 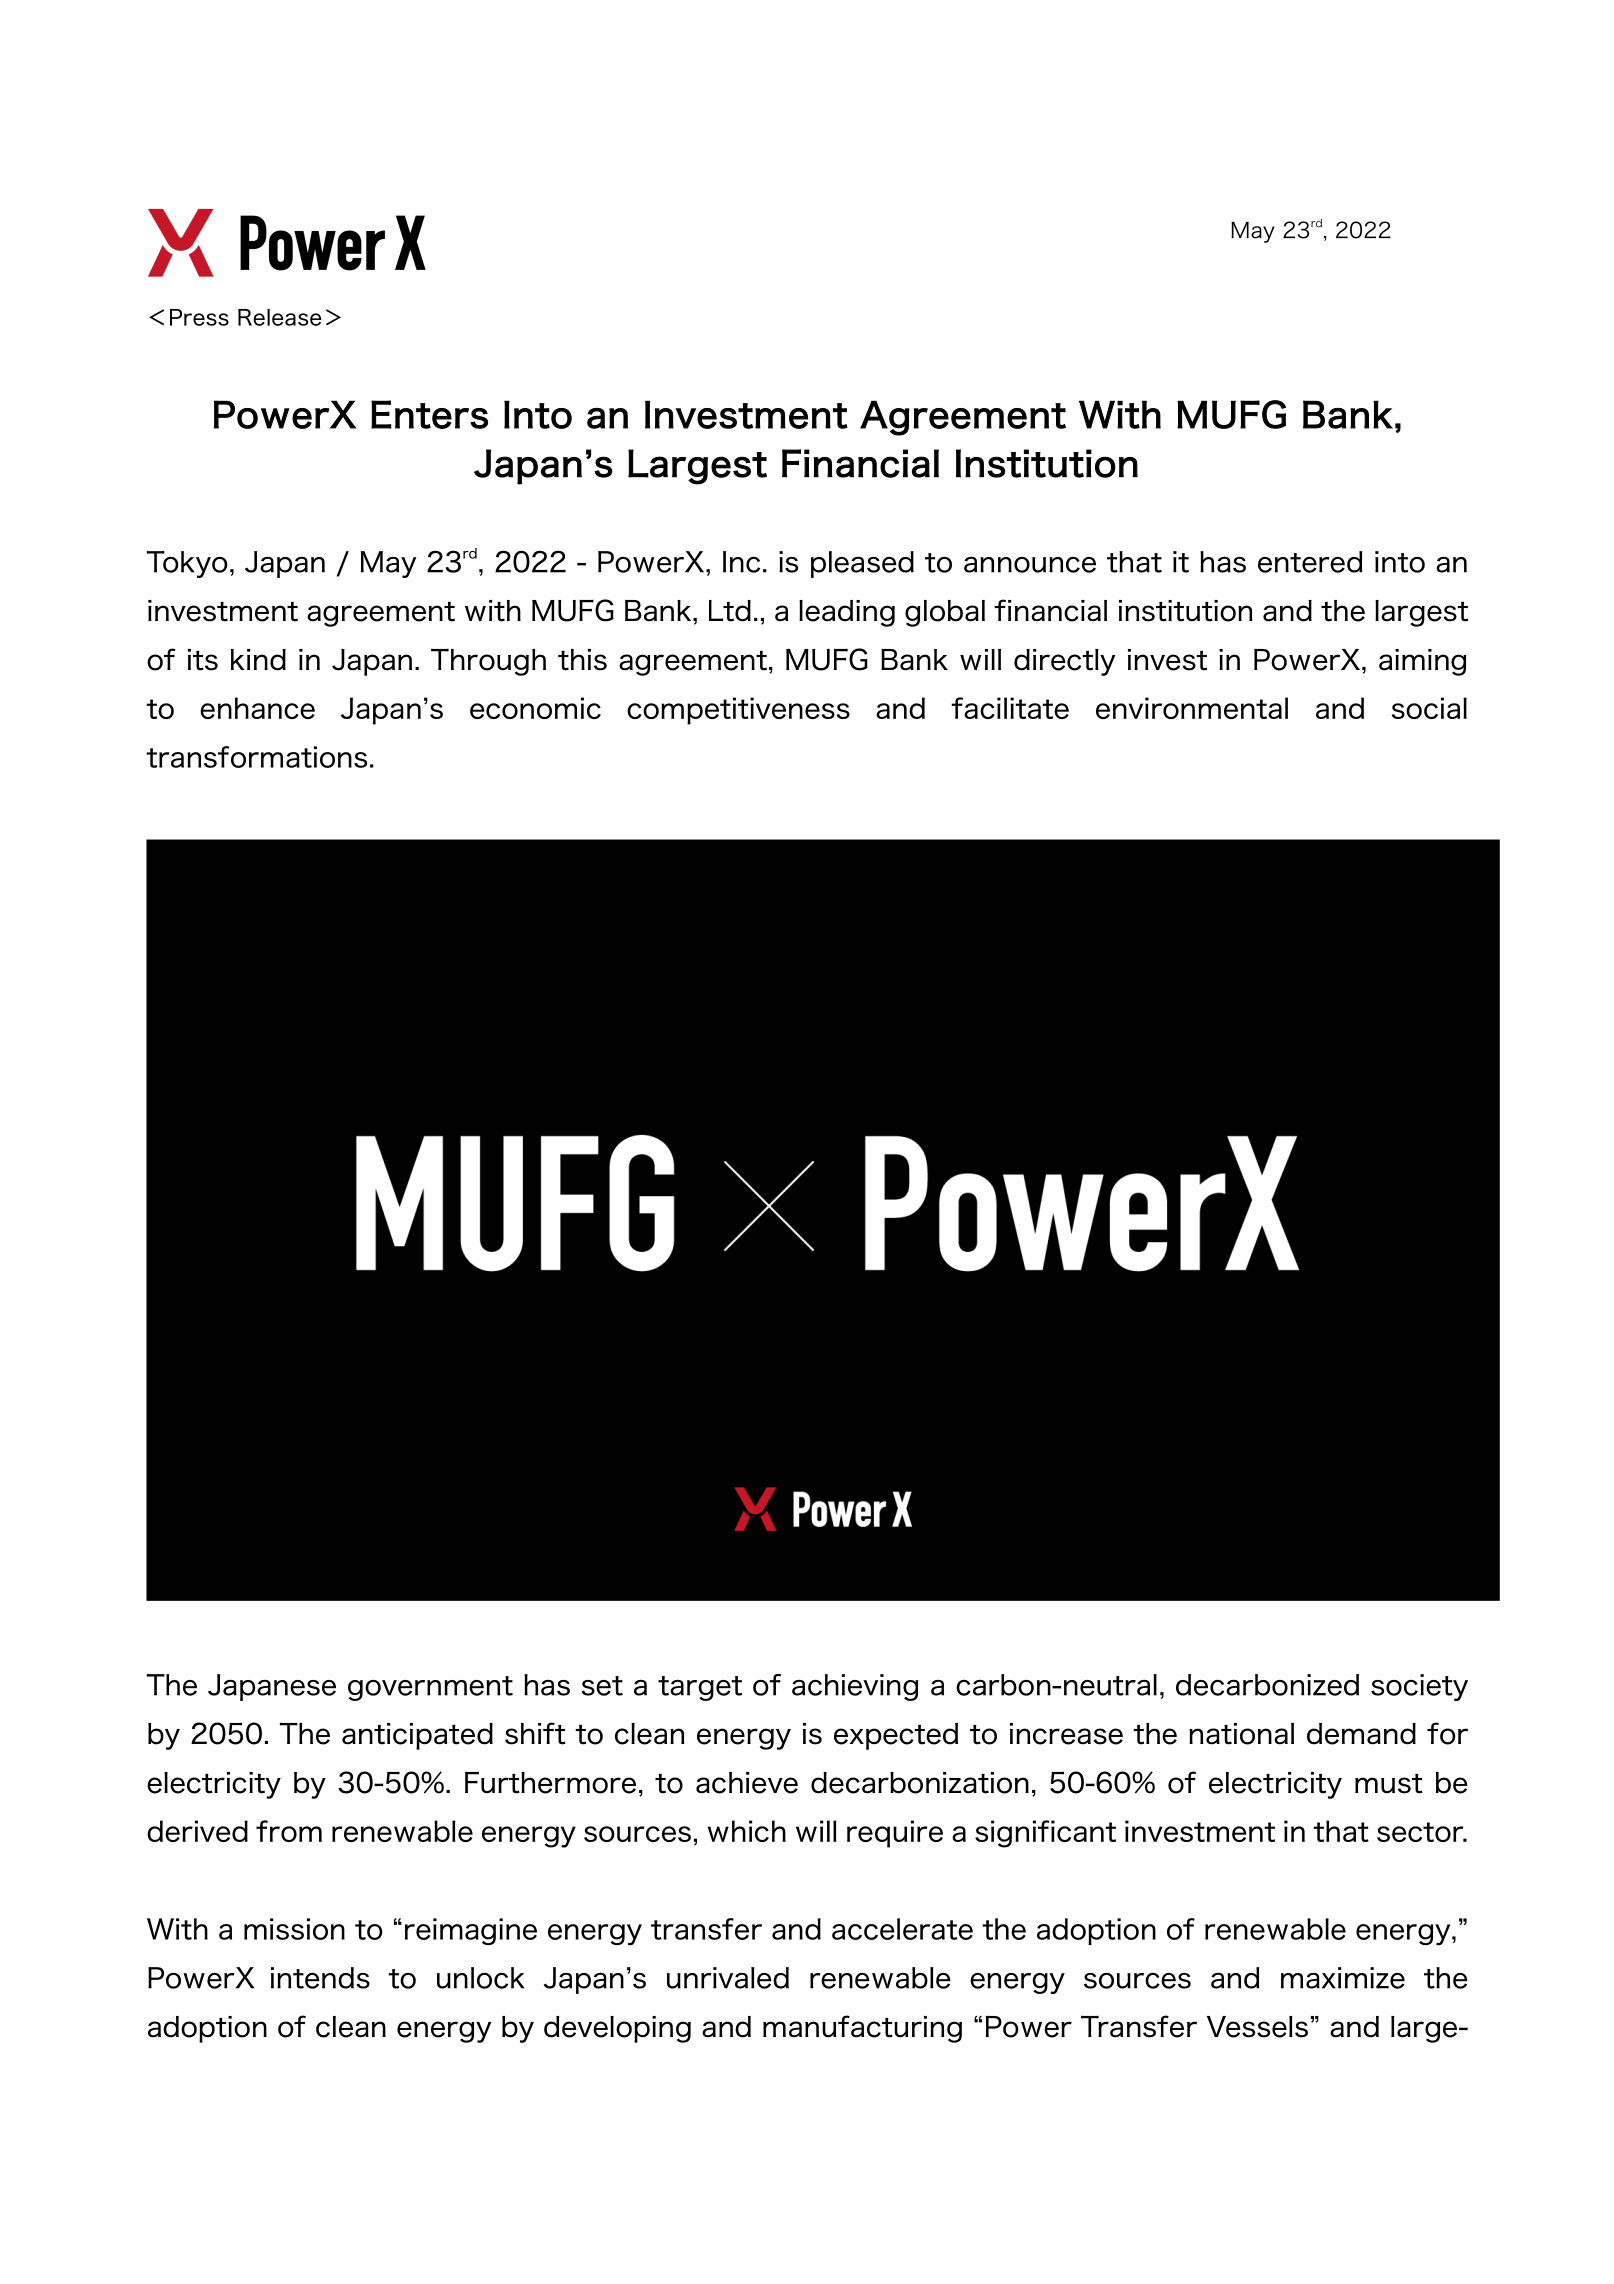 I want to click on entered, so click(x=1310, y=562).
